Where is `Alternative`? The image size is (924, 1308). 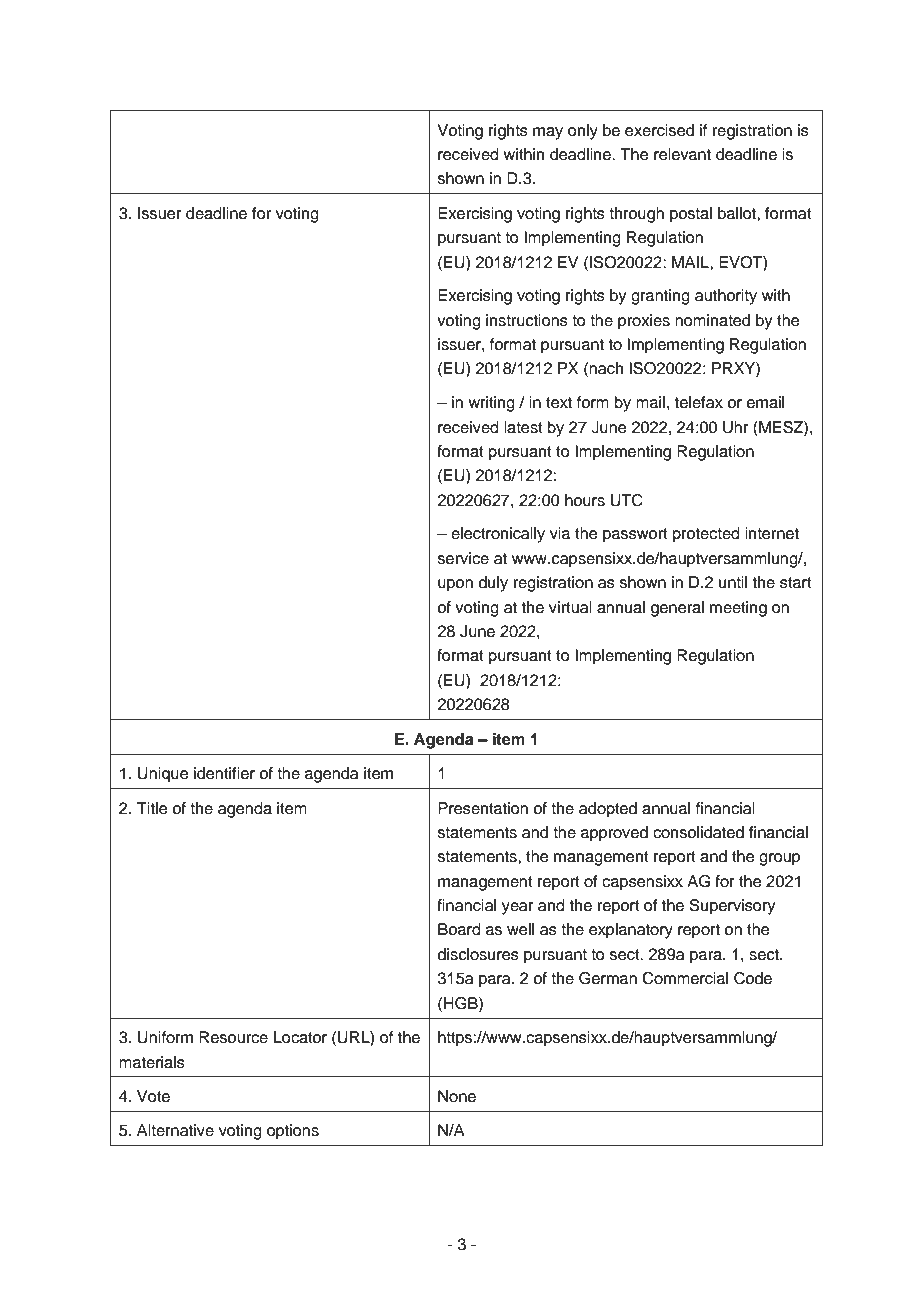 Alternative is located at coordinates (175, 1130).
